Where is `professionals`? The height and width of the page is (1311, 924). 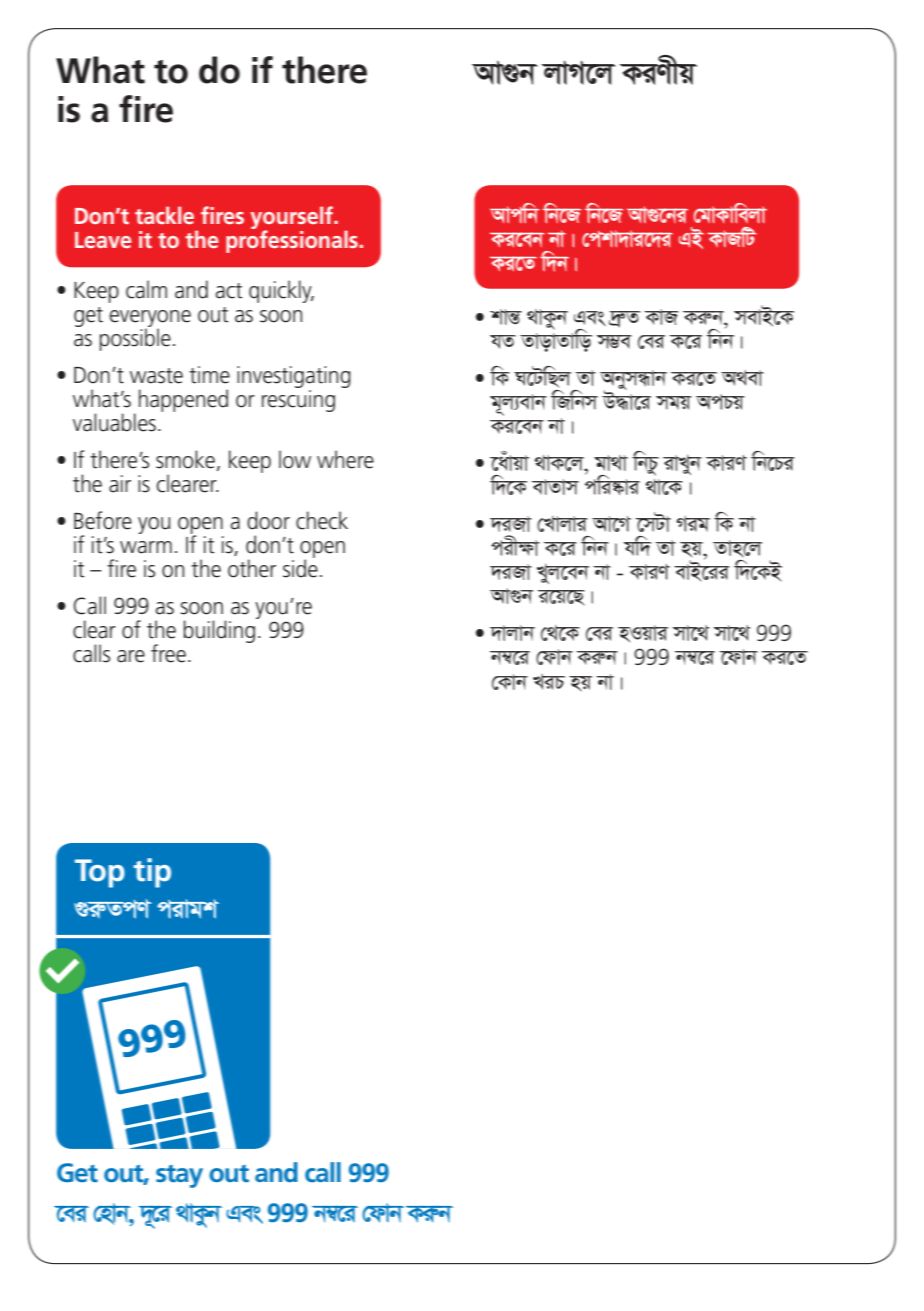
professionals is located at coordinates (292, 240).
